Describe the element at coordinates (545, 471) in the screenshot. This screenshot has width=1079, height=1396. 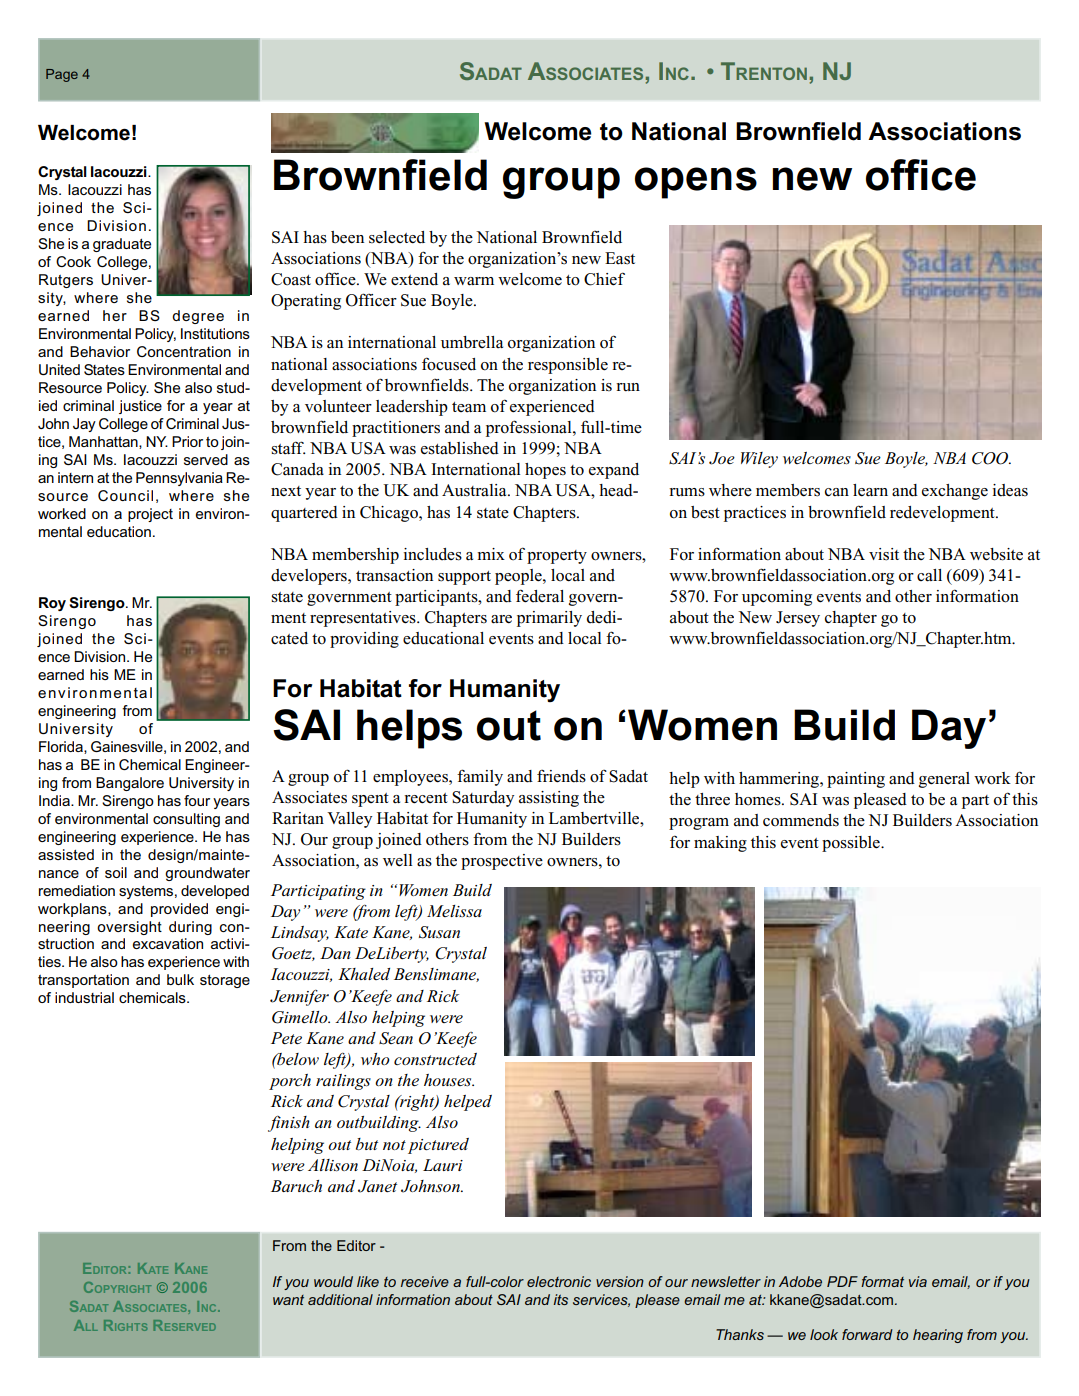
I see `hopes` at that location.
